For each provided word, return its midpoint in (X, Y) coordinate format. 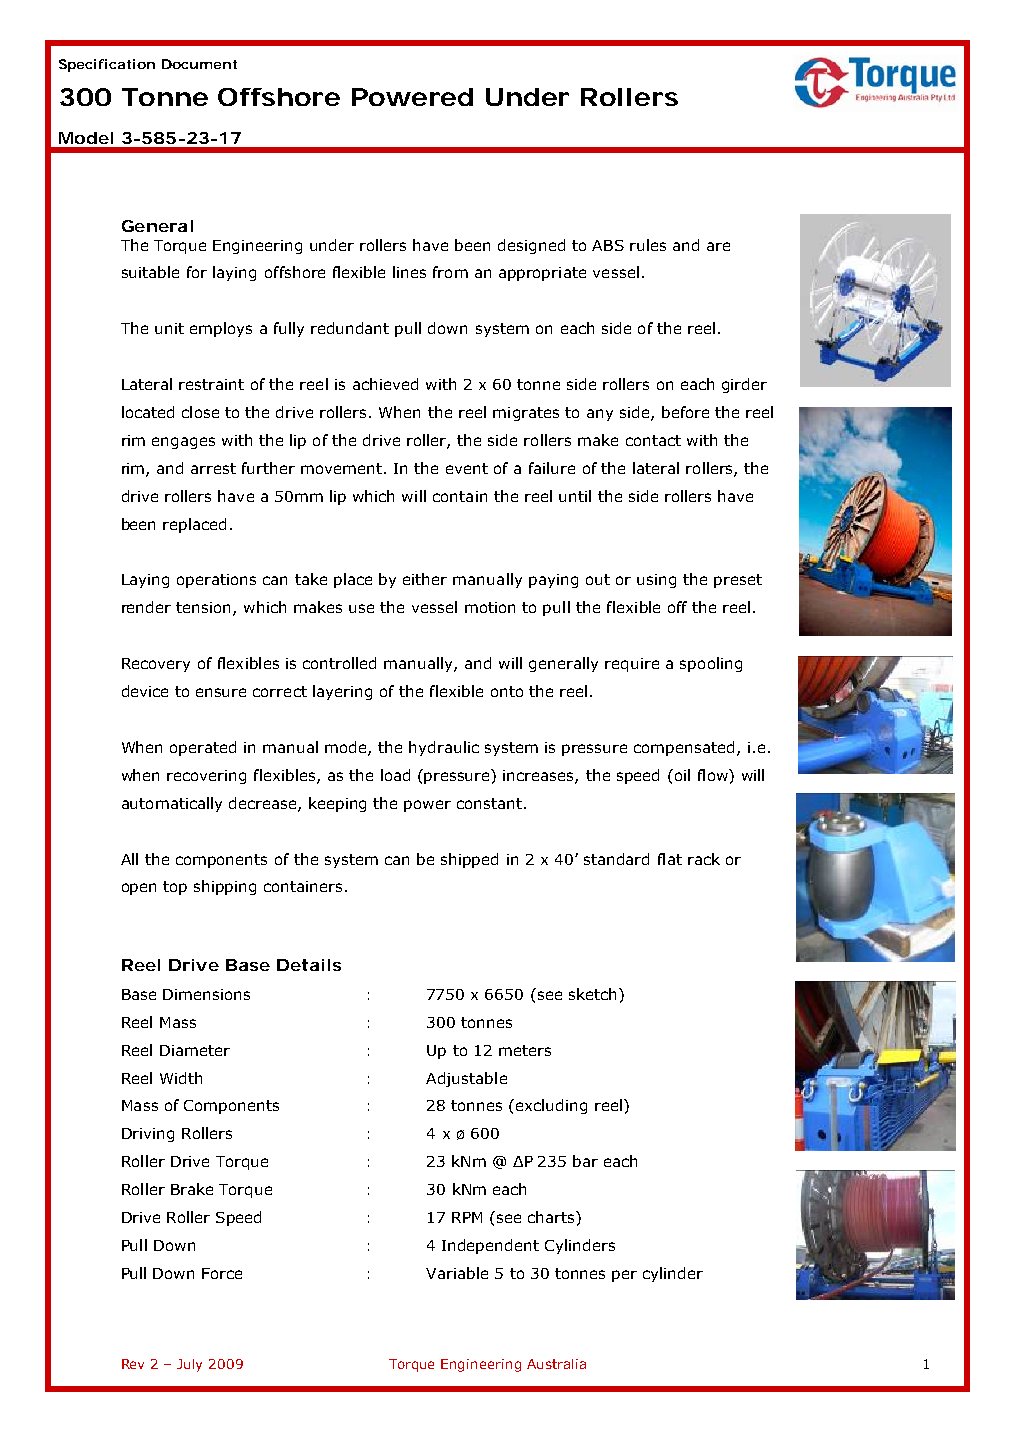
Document (199, 64)
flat (670, 859)
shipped (469, 860)
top (175, 888)
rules (648, 245)
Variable (457, 1273)
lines (409, 272)
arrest (213, 468)
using (656, 581)
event (467, 468)
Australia (556, 1364)
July (189, 1365)
